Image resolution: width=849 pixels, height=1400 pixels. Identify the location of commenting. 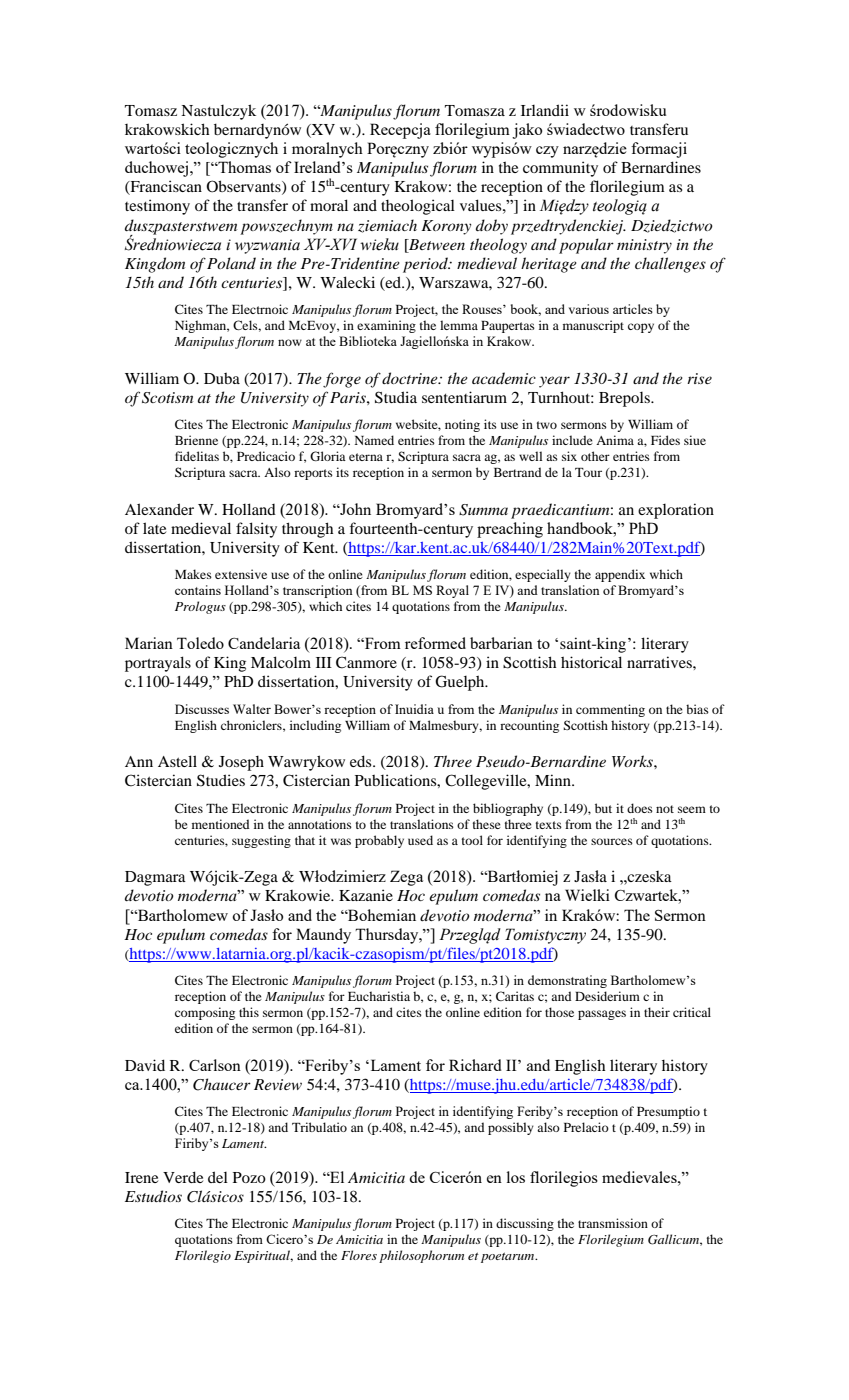
(610, 710).
